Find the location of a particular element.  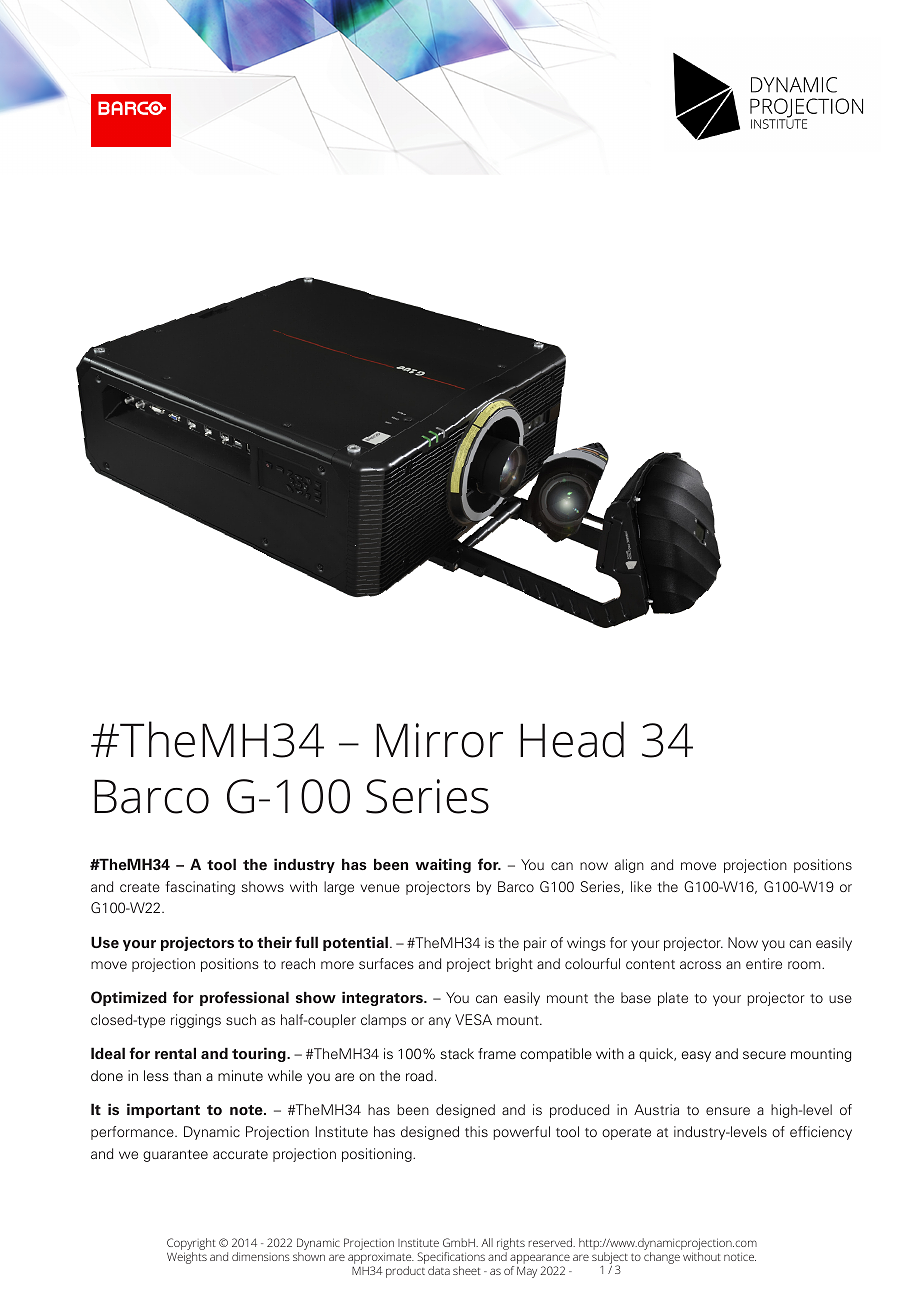

notice is located at coordinates (740, 1257).
